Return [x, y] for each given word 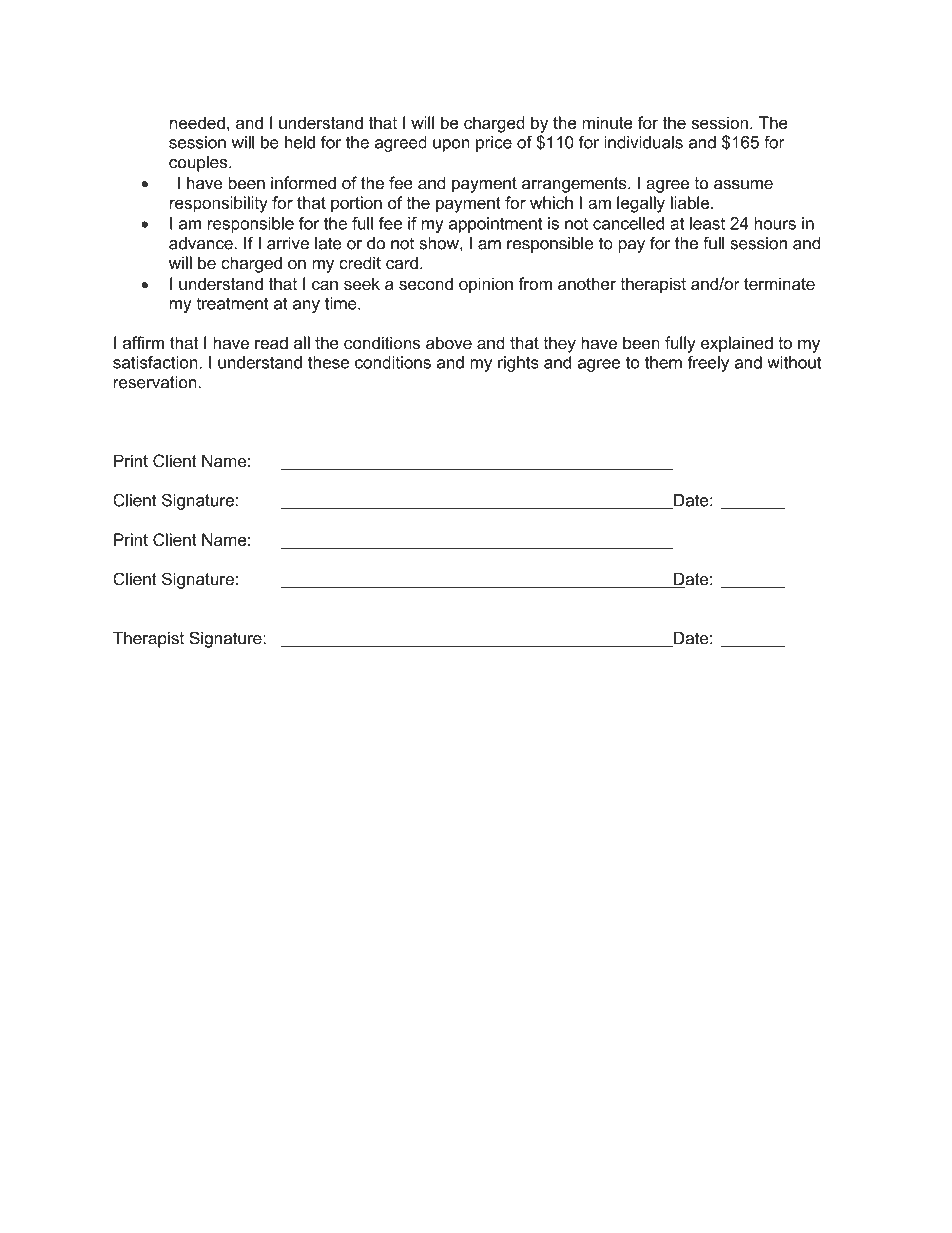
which [551, 202]
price [494, 144]
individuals [643, 142]
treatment [232, 303]
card [402, 263]
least [707, 223]
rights [518, 364]
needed [197, 122]
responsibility [219, 204]
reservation [155, 382]
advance [201, 243]
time [342, 303]
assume [743, 185]
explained [737, 344]
